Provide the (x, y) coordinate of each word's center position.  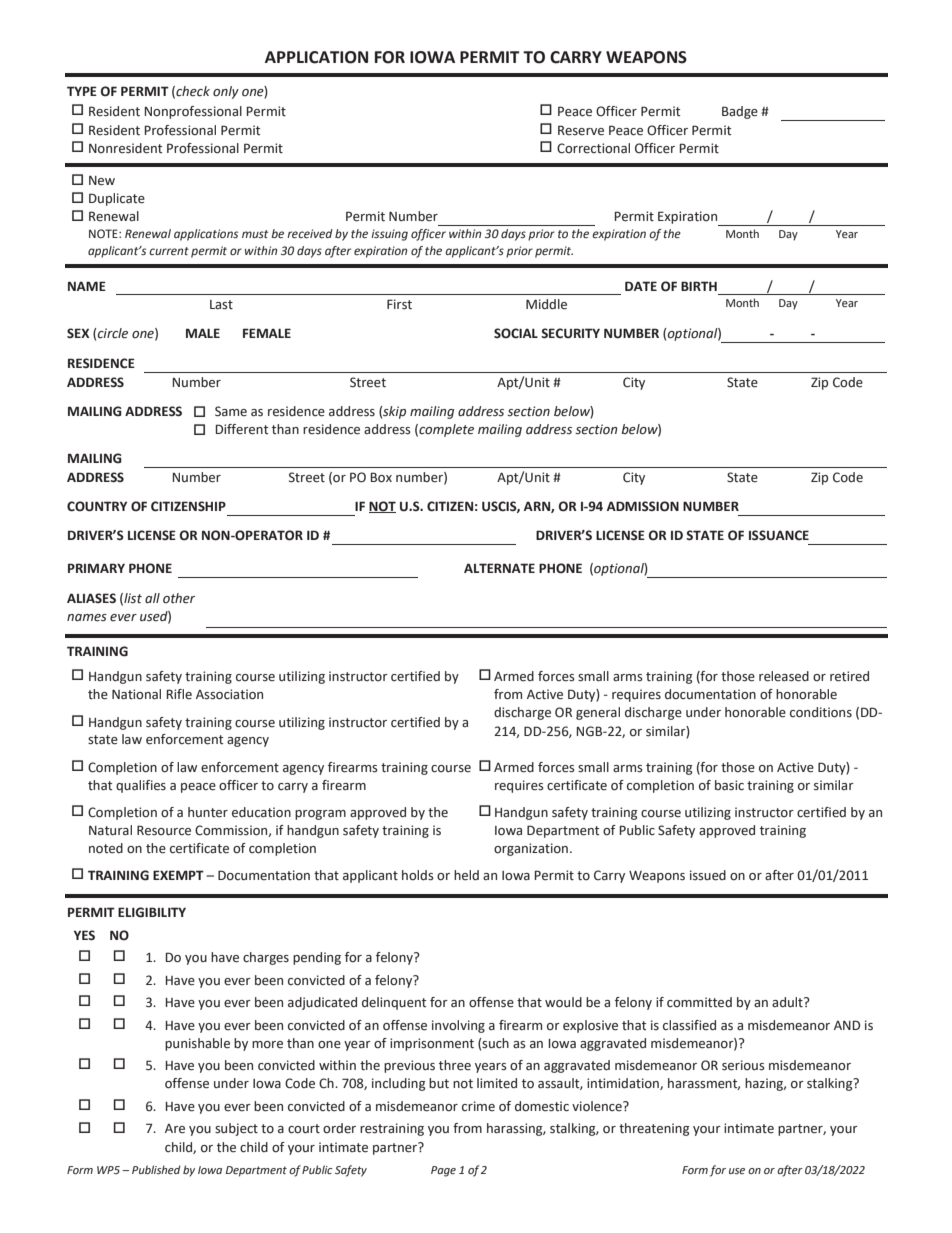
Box (381, 477)
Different (241, 429)
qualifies (141, 786)
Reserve (581, 130)
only (226, 92)
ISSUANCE (779, 535)
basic (729, 785)
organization (531, 849)
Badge (740, 112)
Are (175, 1129)
